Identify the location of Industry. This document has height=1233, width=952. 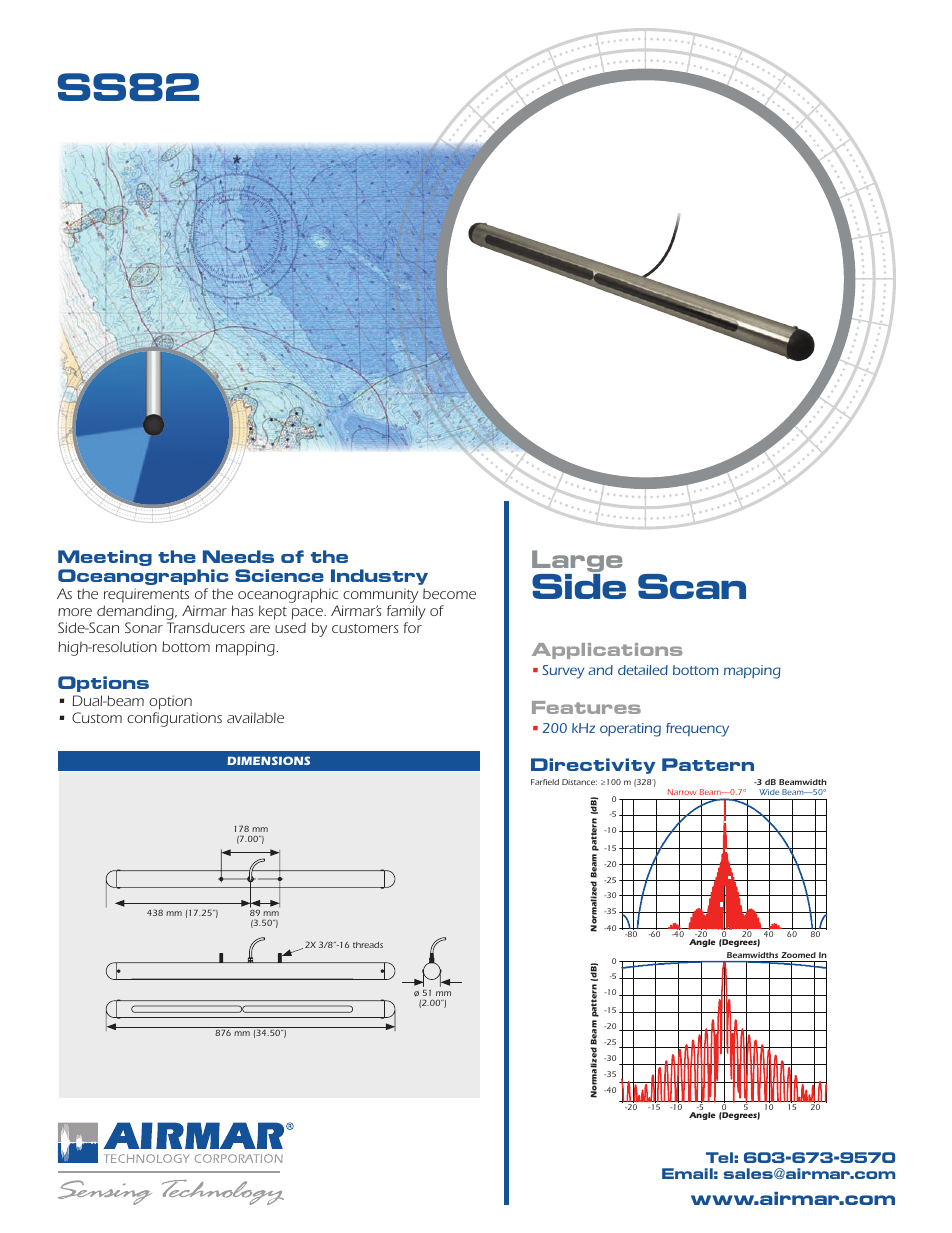
(379, 577).
